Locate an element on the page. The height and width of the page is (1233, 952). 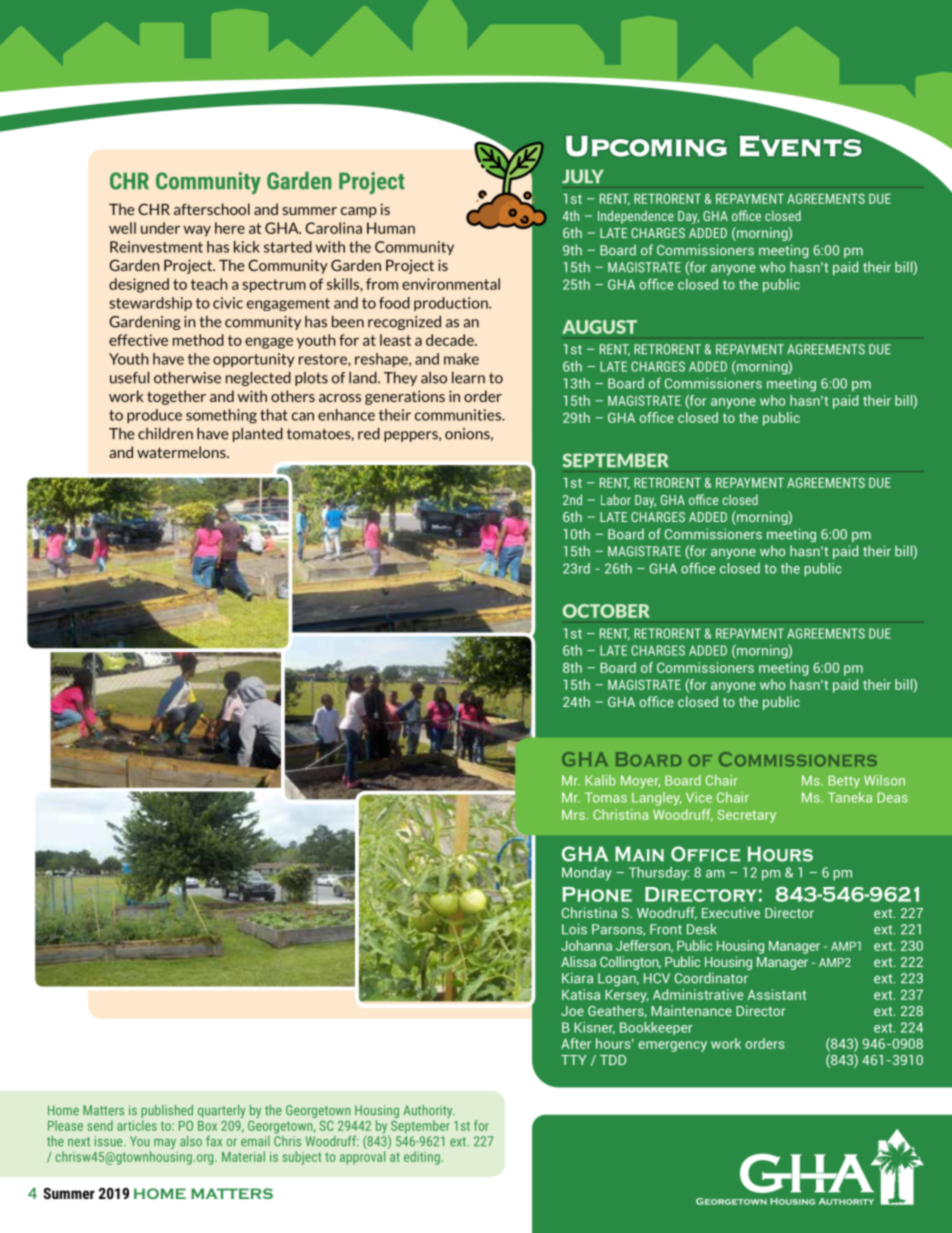
Authority is located at coordinates (429, 1113).
